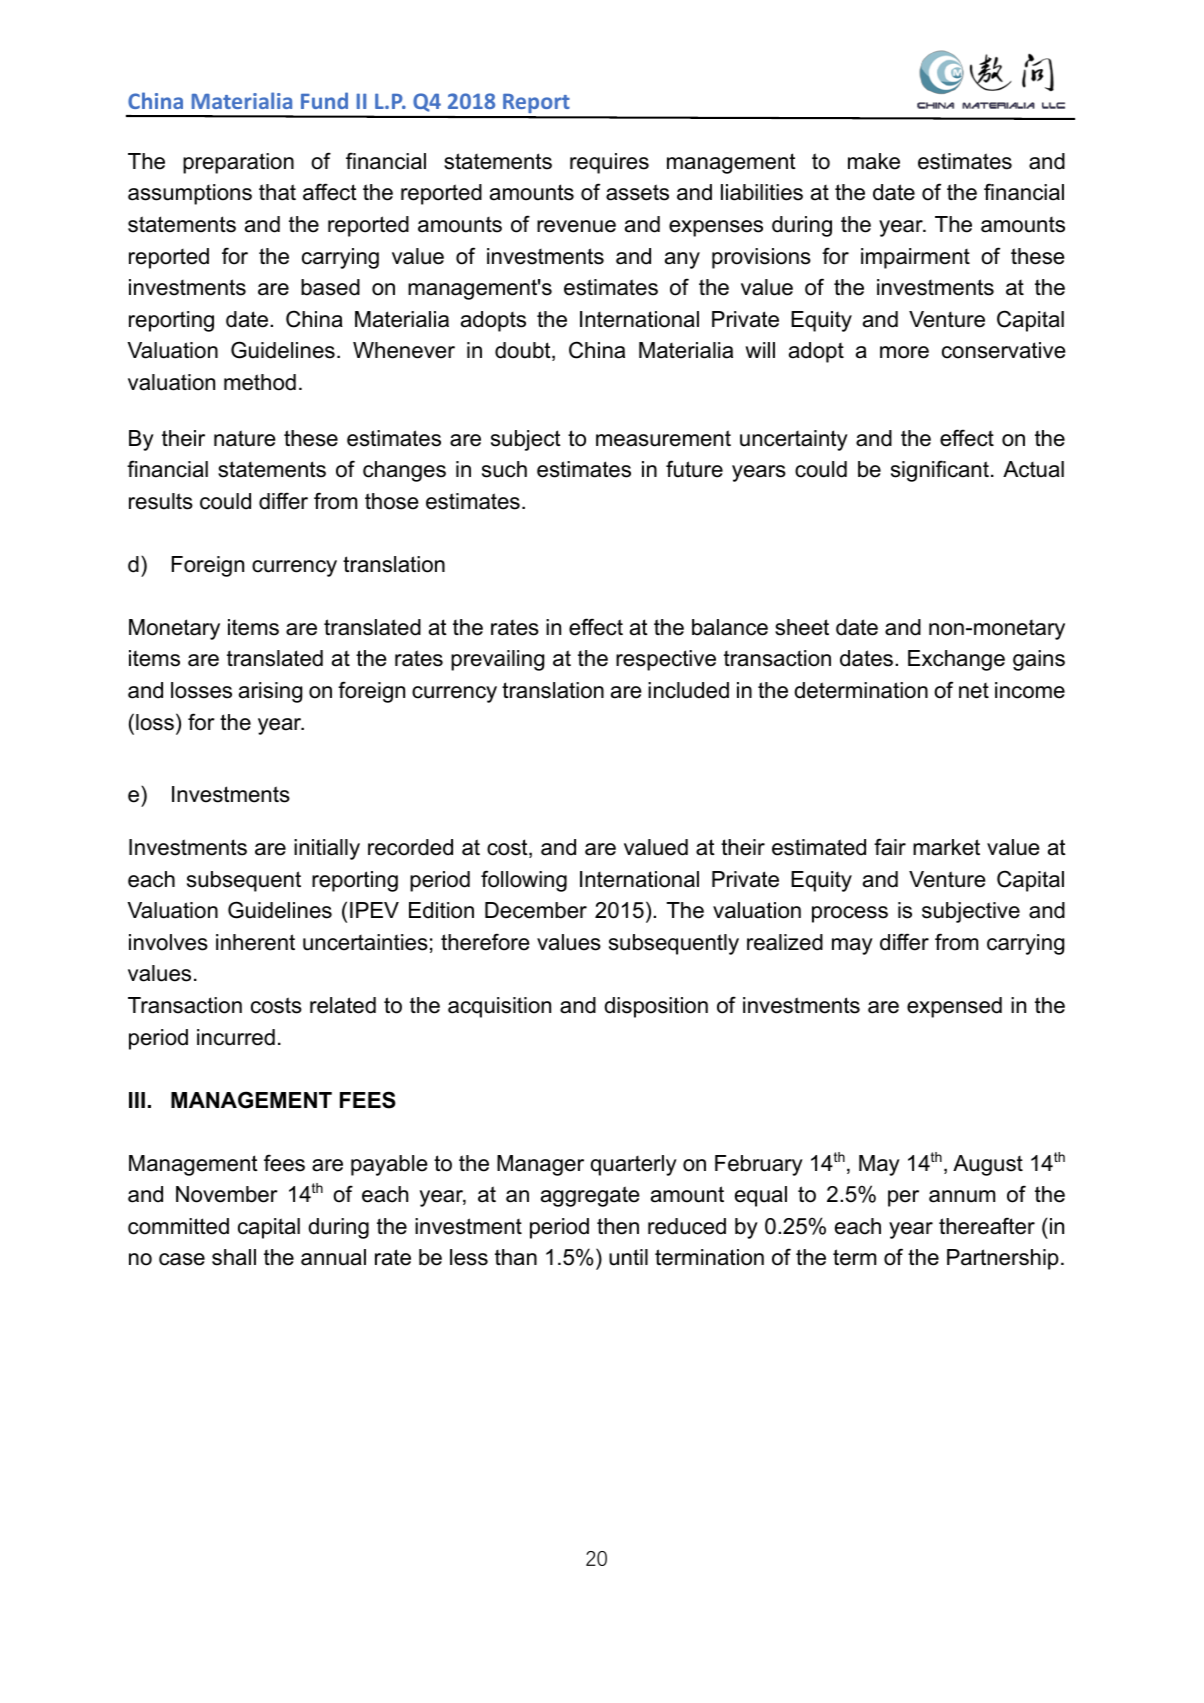 The width and height of the screenshot is (1204, 1703). I want to click on more, so click(904, 352).
